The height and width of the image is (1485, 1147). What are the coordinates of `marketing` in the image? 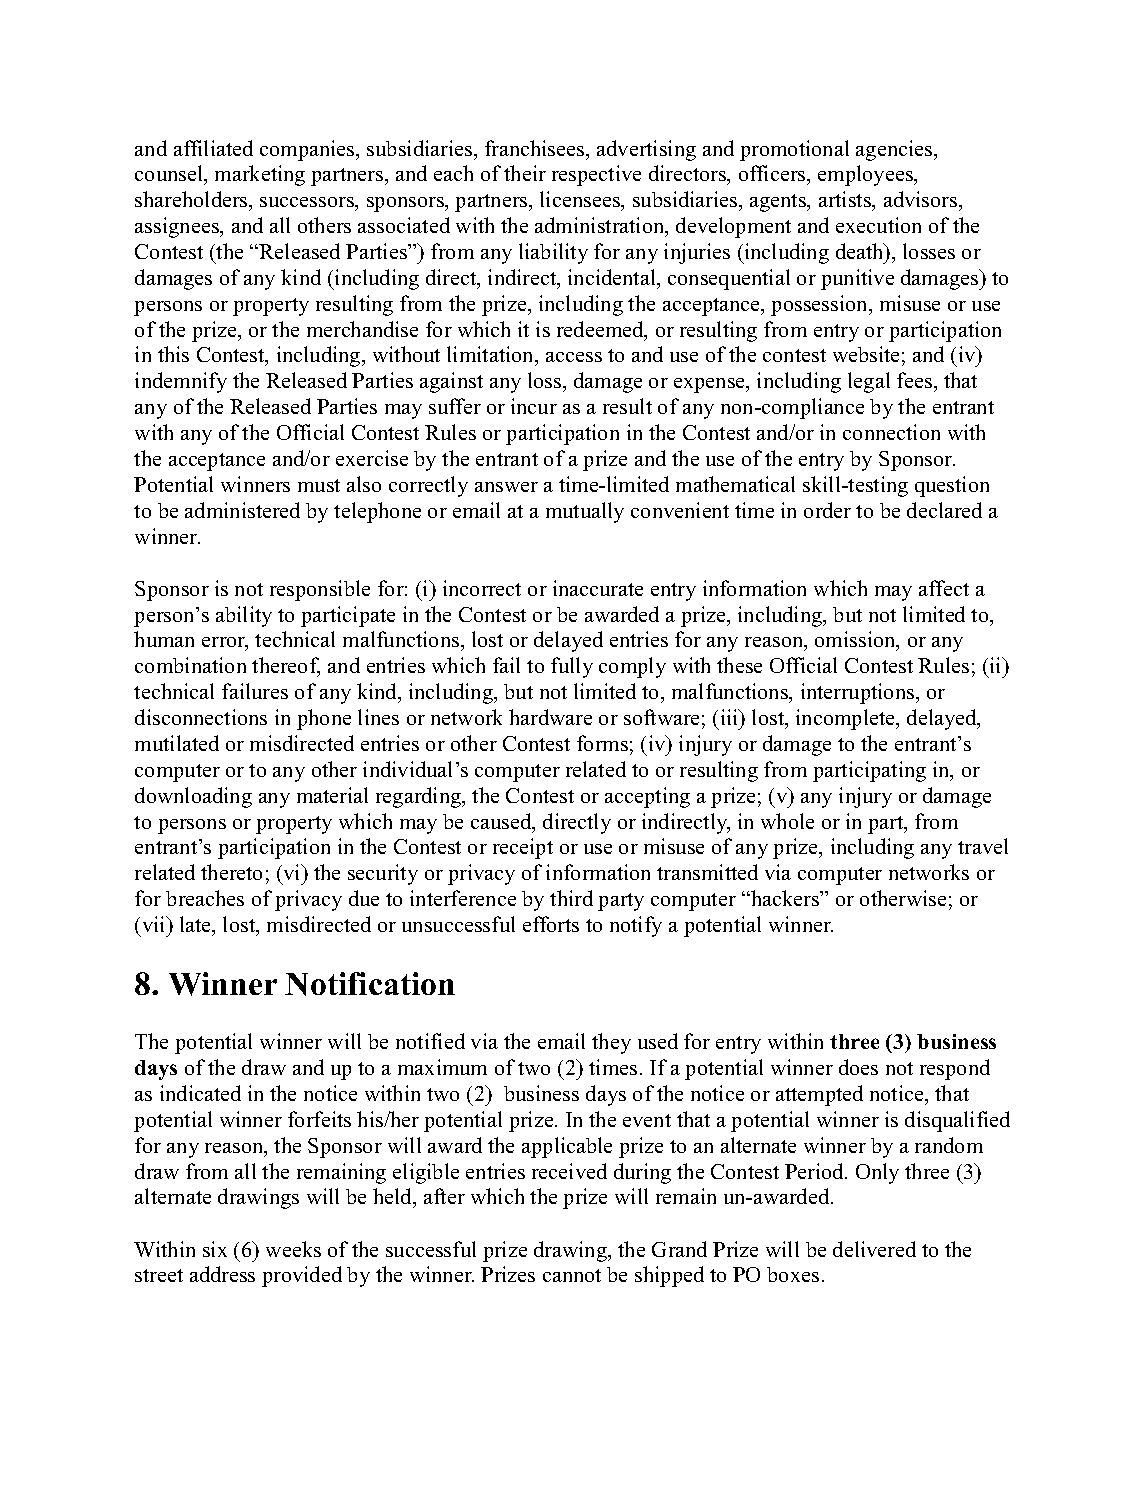 It's located at (260, 175).
